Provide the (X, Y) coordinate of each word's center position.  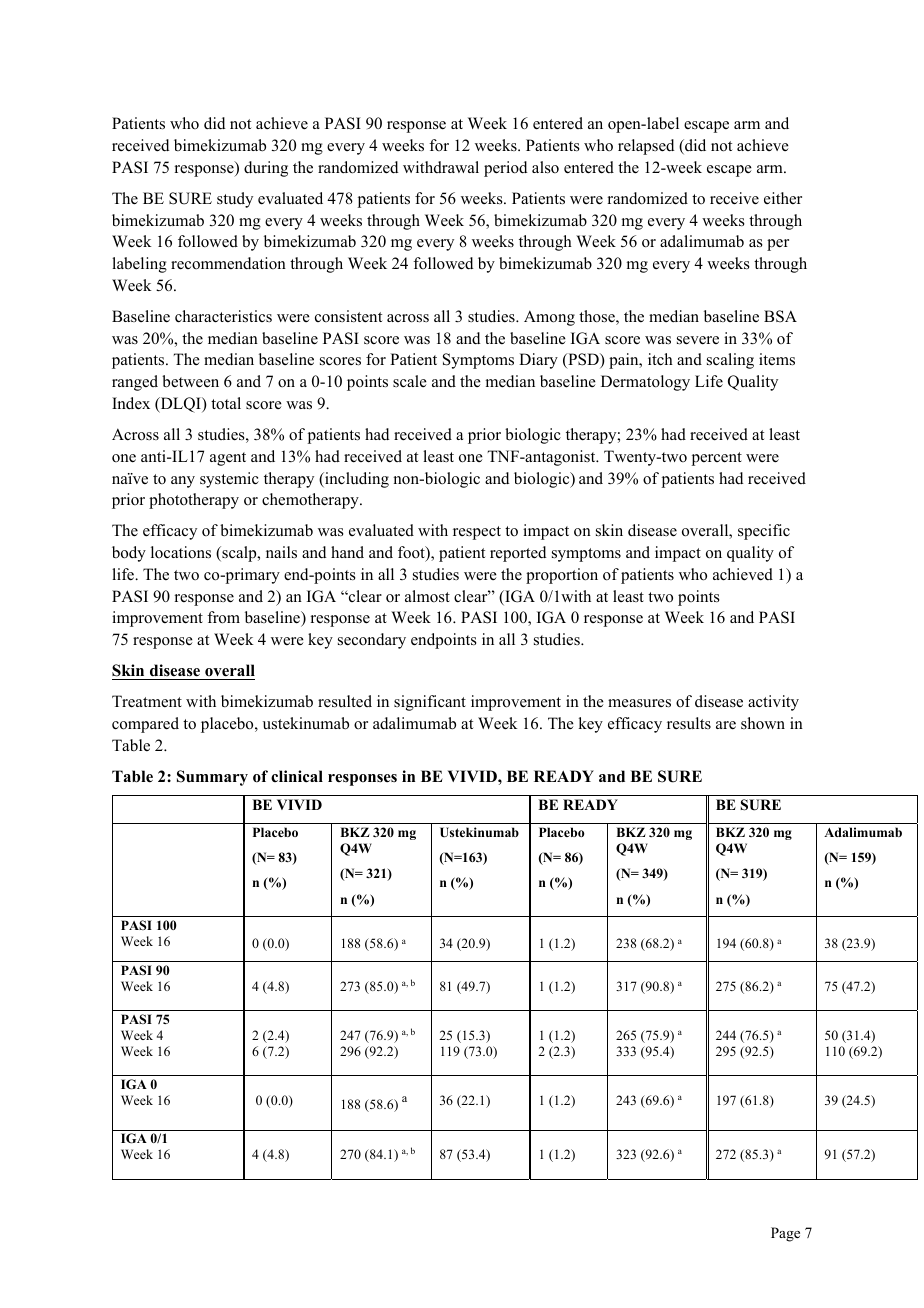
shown (763, 723)
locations (181, 552)
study (235, 200)
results (689, 723)
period (506, 169)
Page (785, 1234)
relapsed (646, 147)
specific (764, 532)
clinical (297, 776)
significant (430, 703)
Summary (212, 778)
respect (477, 533)
